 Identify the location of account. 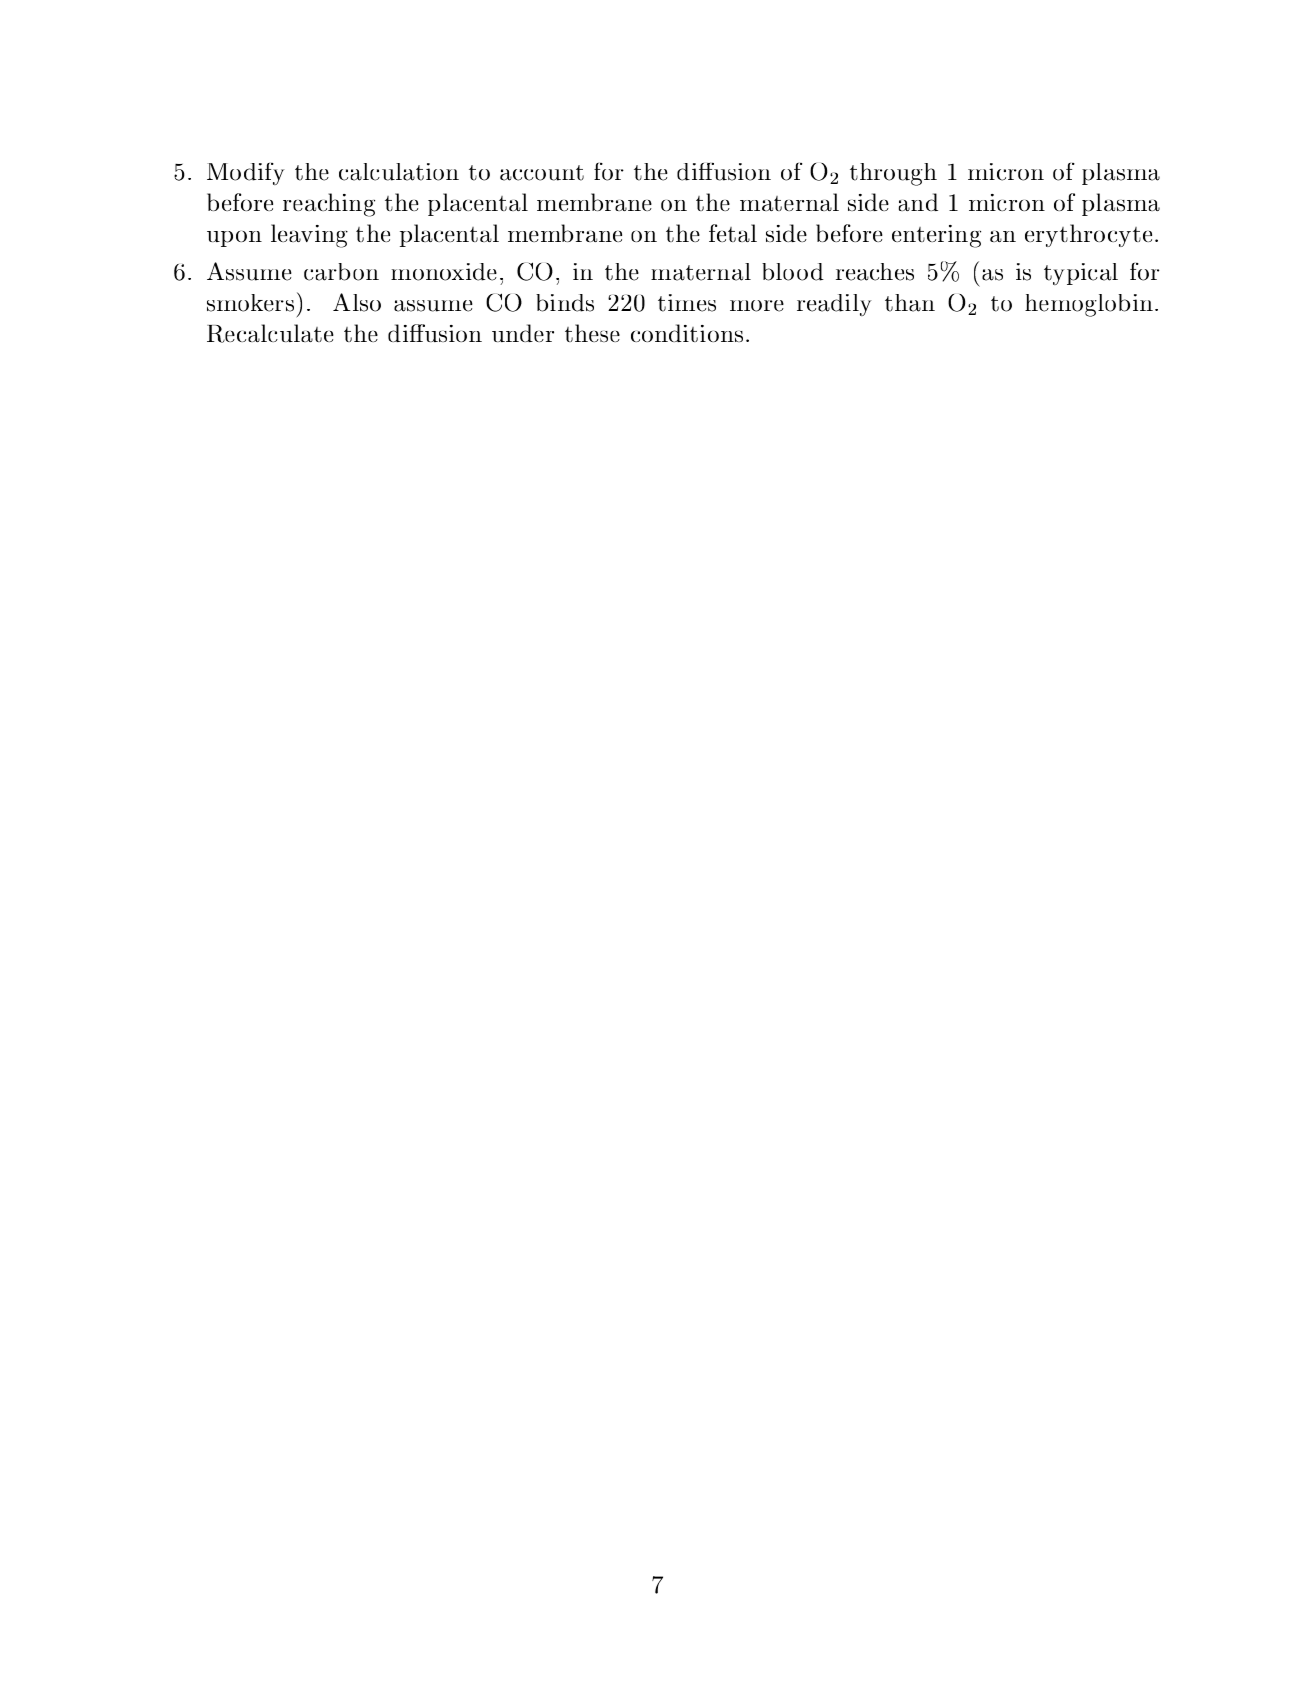
(542, 173).
